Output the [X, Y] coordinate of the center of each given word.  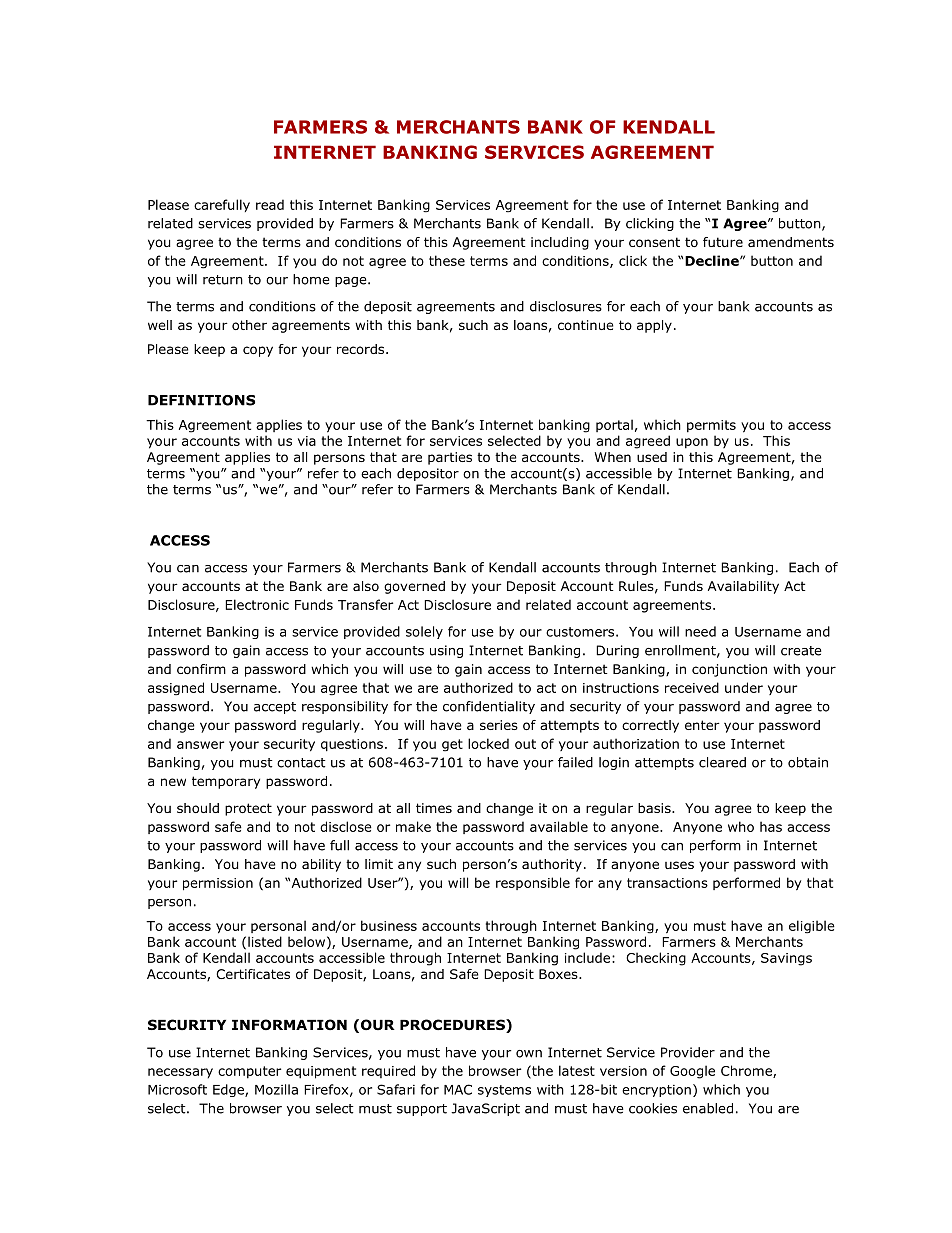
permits [711, 426]
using [446, 651]
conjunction [729, 670]
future [723, 242]
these [447, 260]
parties [450, 458]
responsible [533, 883]
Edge [229, 1090]
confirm [201, 669]
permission [218, 884]
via [307, 441]
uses [679, 865]
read [270, 204]
